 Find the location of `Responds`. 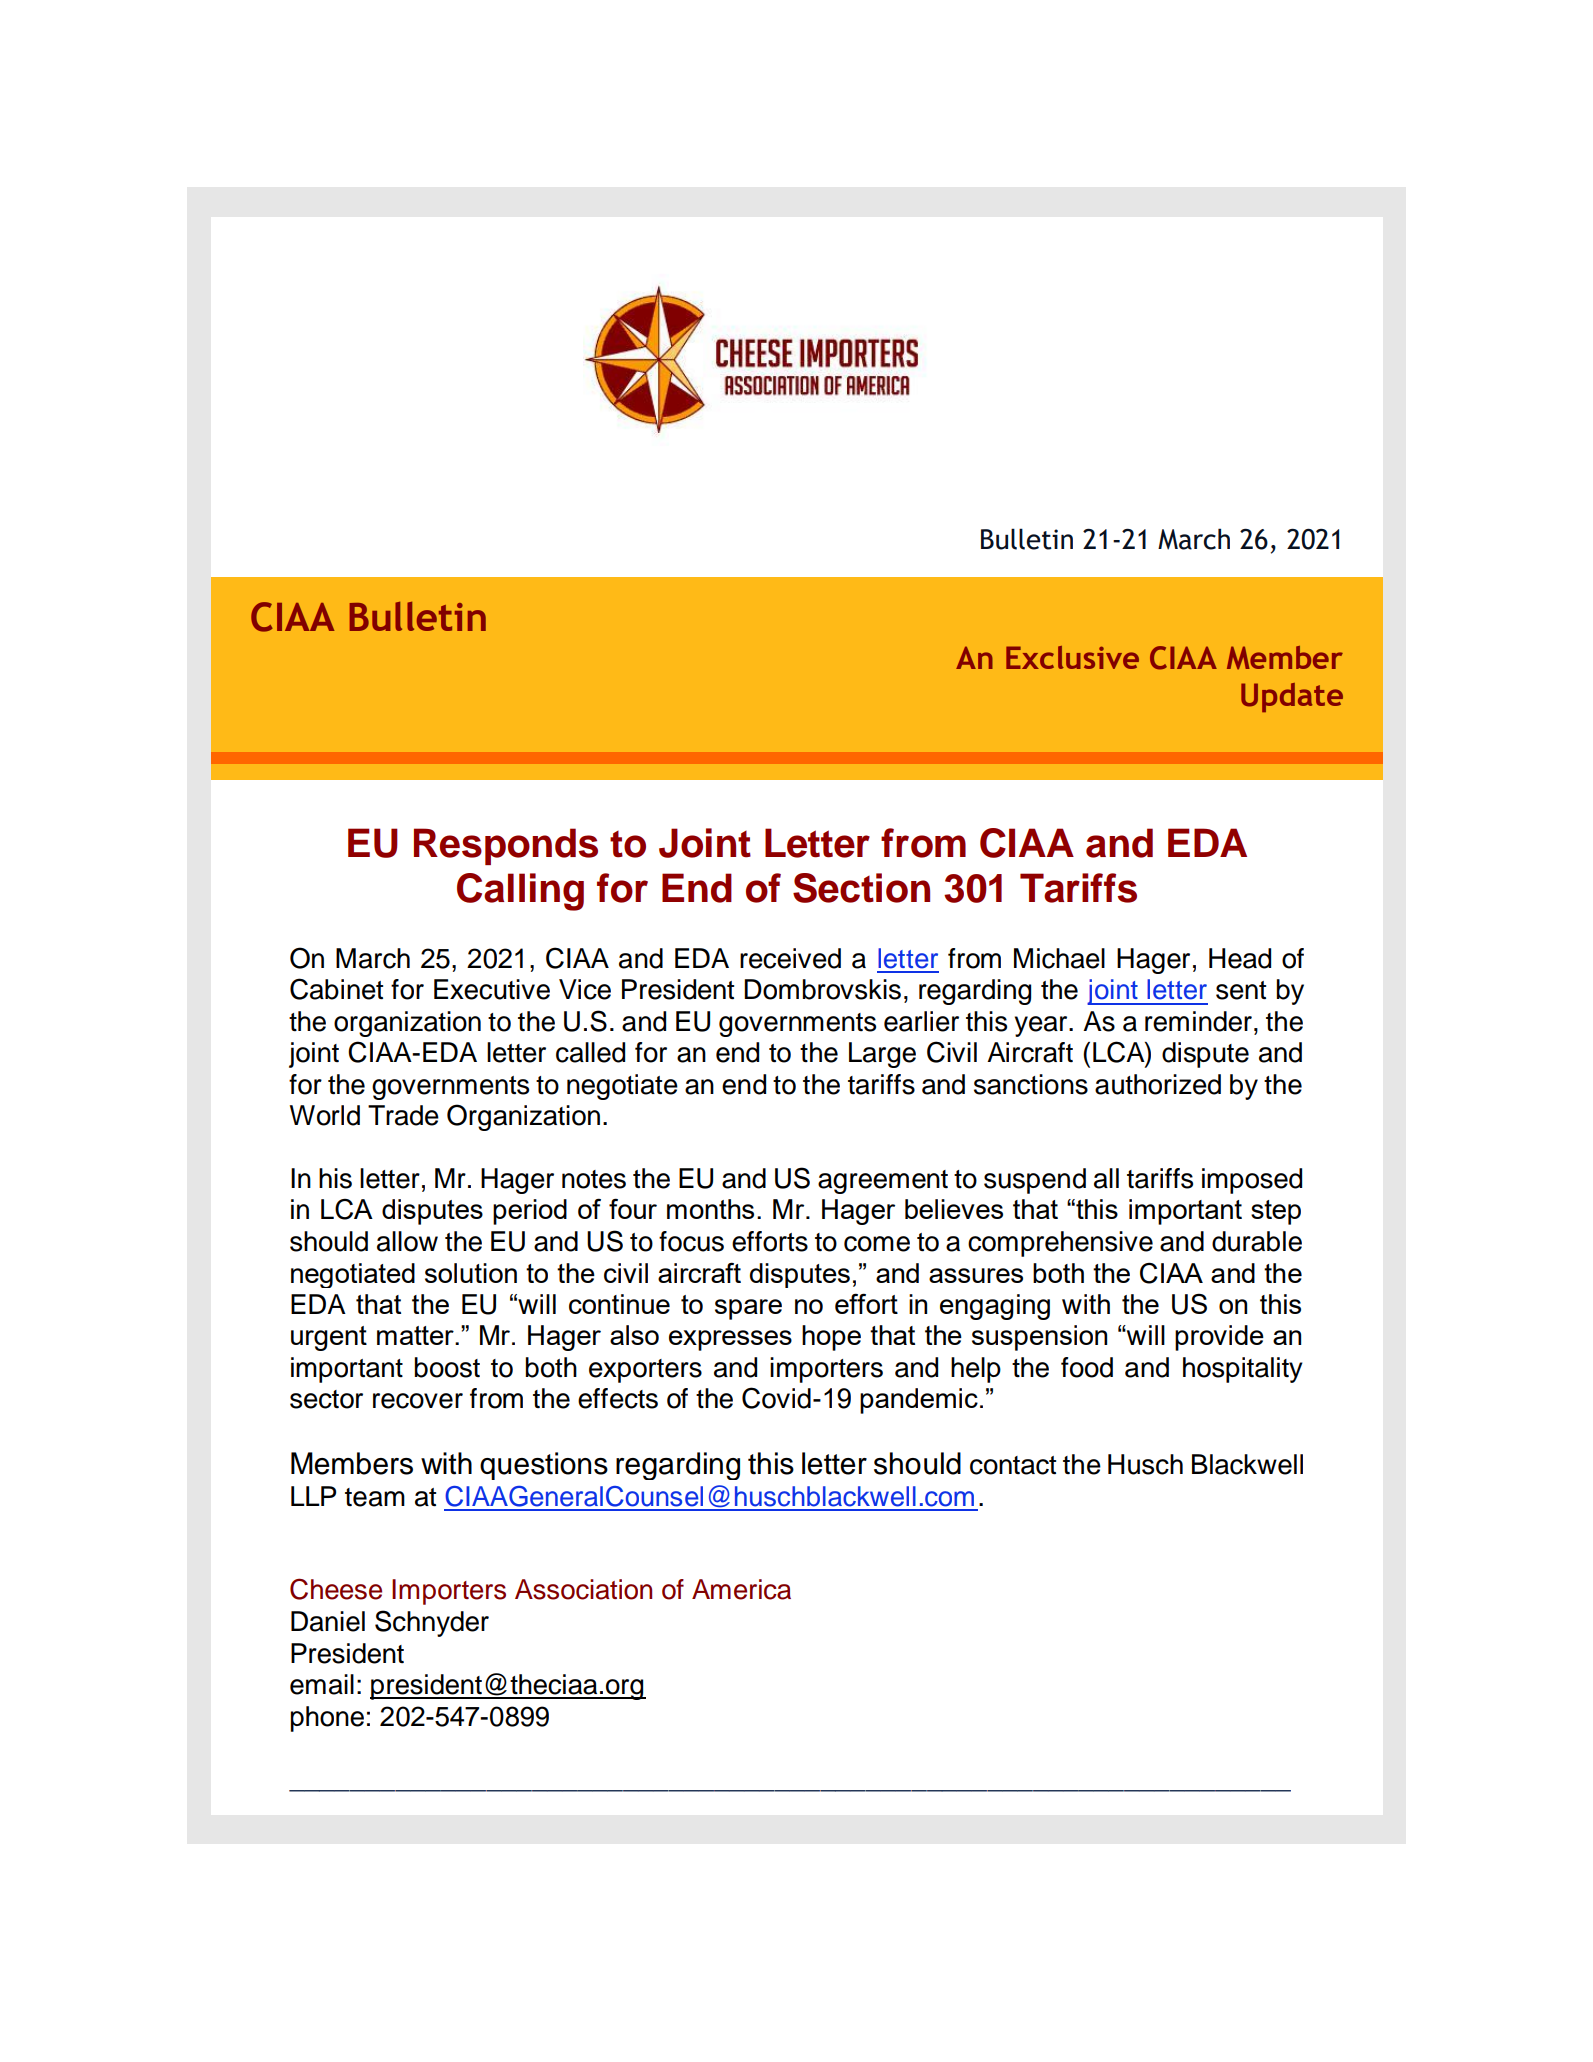

Responds is located at coordinates (506, 846).
